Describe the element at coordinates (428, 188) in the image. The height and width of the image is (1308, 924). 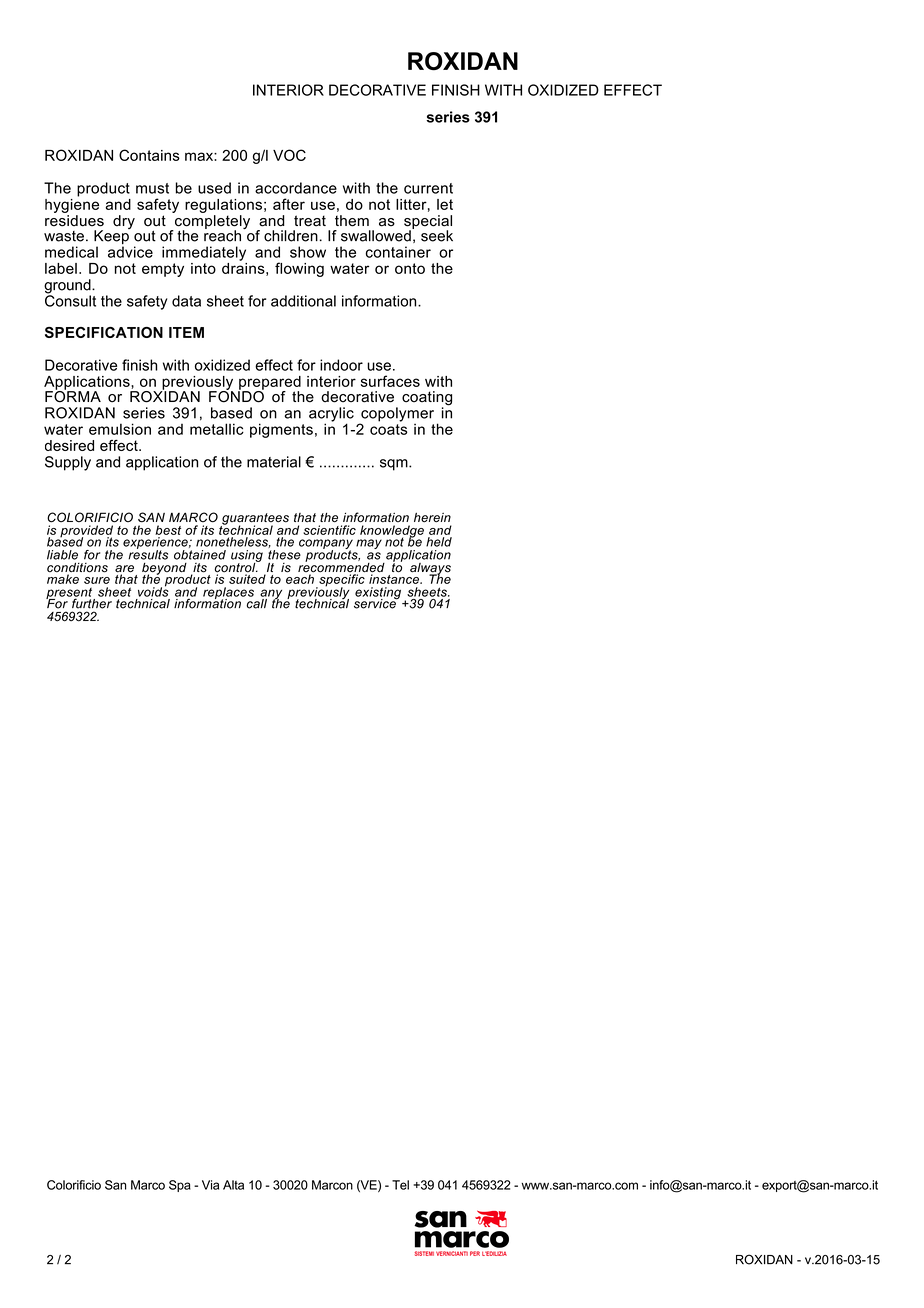
I see `current` at that location.
